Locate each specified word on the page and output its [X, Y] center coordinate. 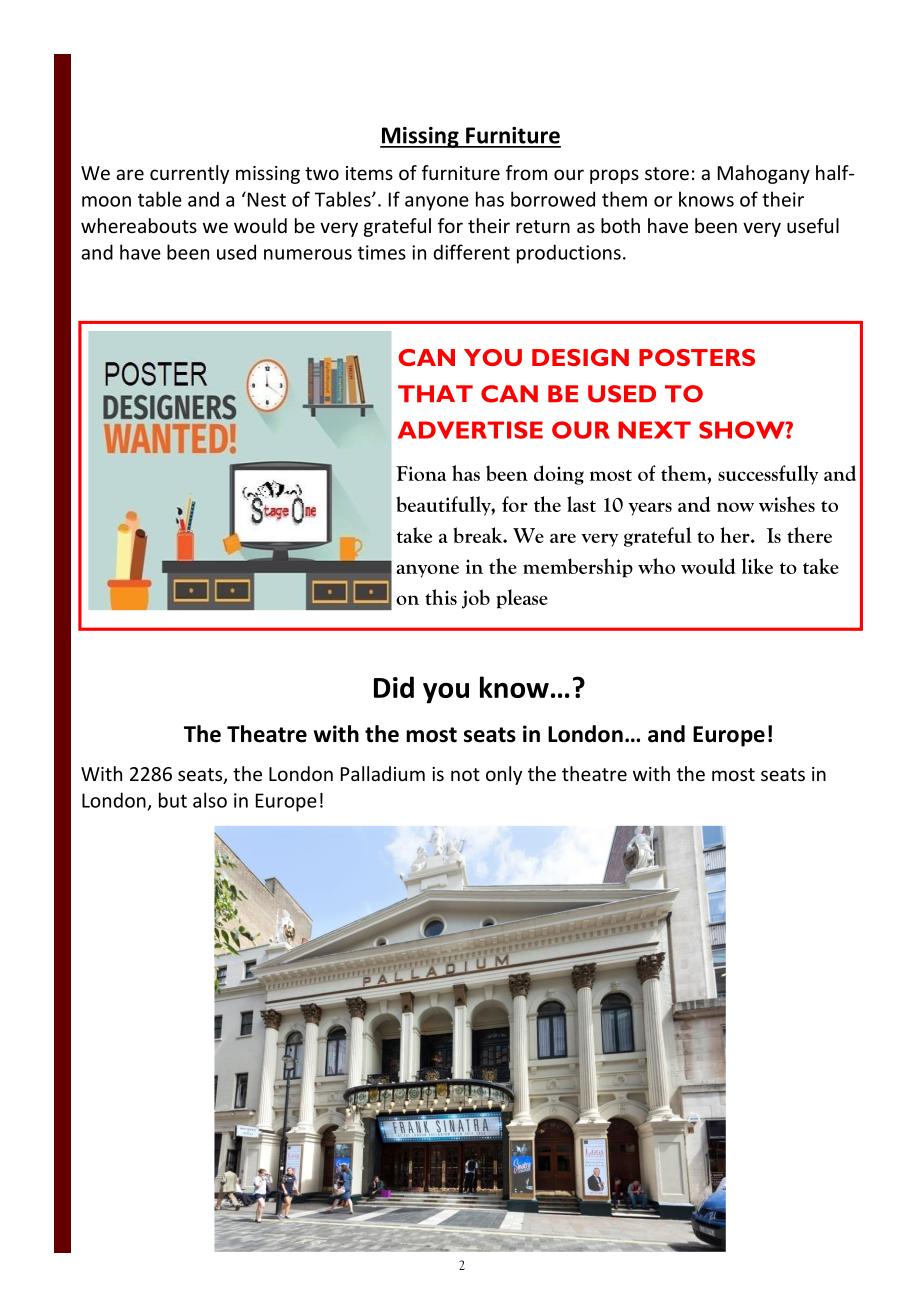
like [757, 566]
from [526, 172]
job [476, 599]
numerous [308, 254]
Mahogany [764, 174]
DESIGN [580, 357]
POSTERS [697, 357]
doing [559, 475]
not [465, 774]
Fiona [421, 473]
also [210, 800]
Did [394, 687]
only [504, 775]
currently [189, 174]
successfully [768, 475]
